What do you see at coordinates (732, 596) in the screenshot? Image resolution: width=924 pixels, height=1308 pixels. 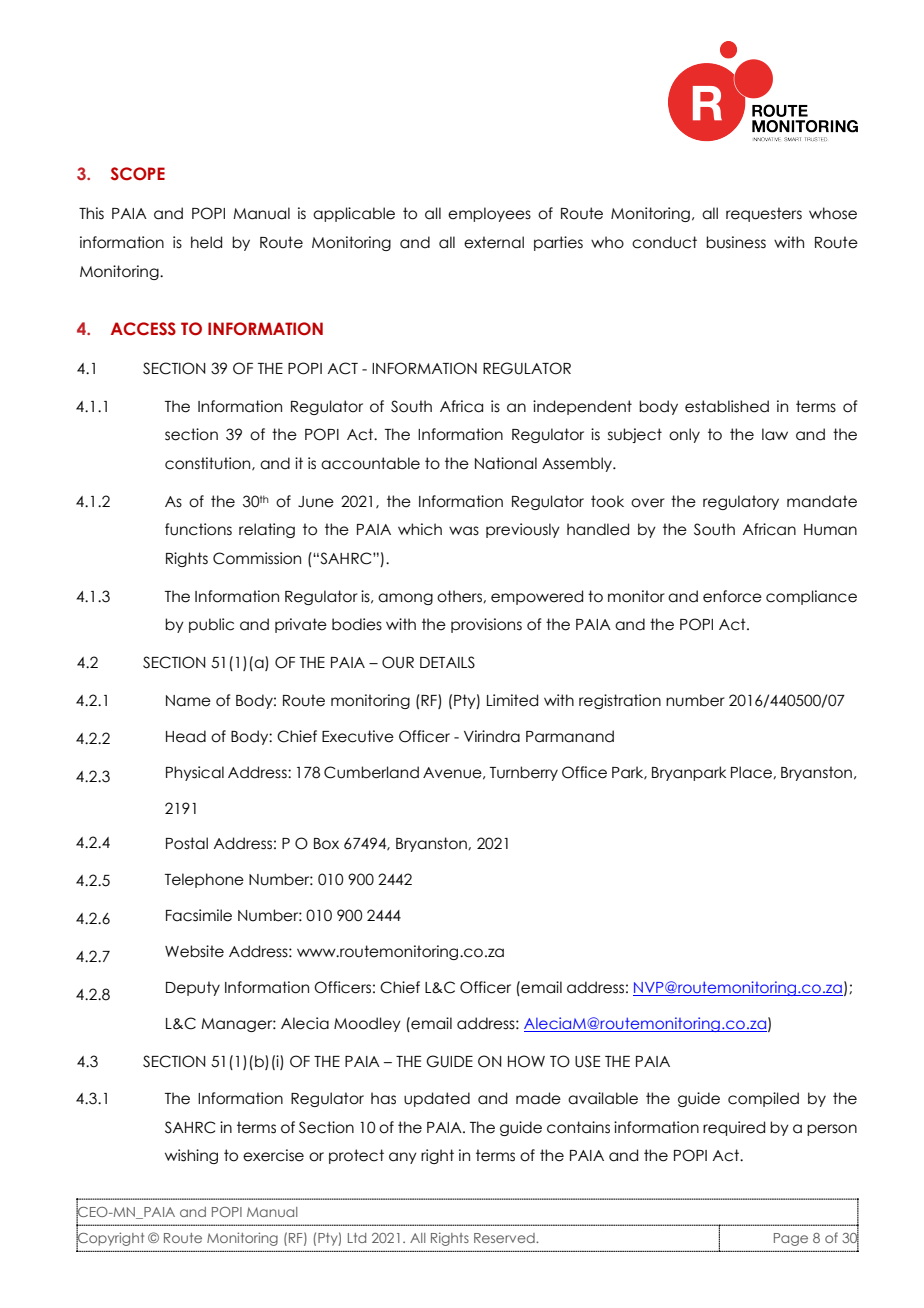 I see `enforce` at bounding box center [732, 596].
